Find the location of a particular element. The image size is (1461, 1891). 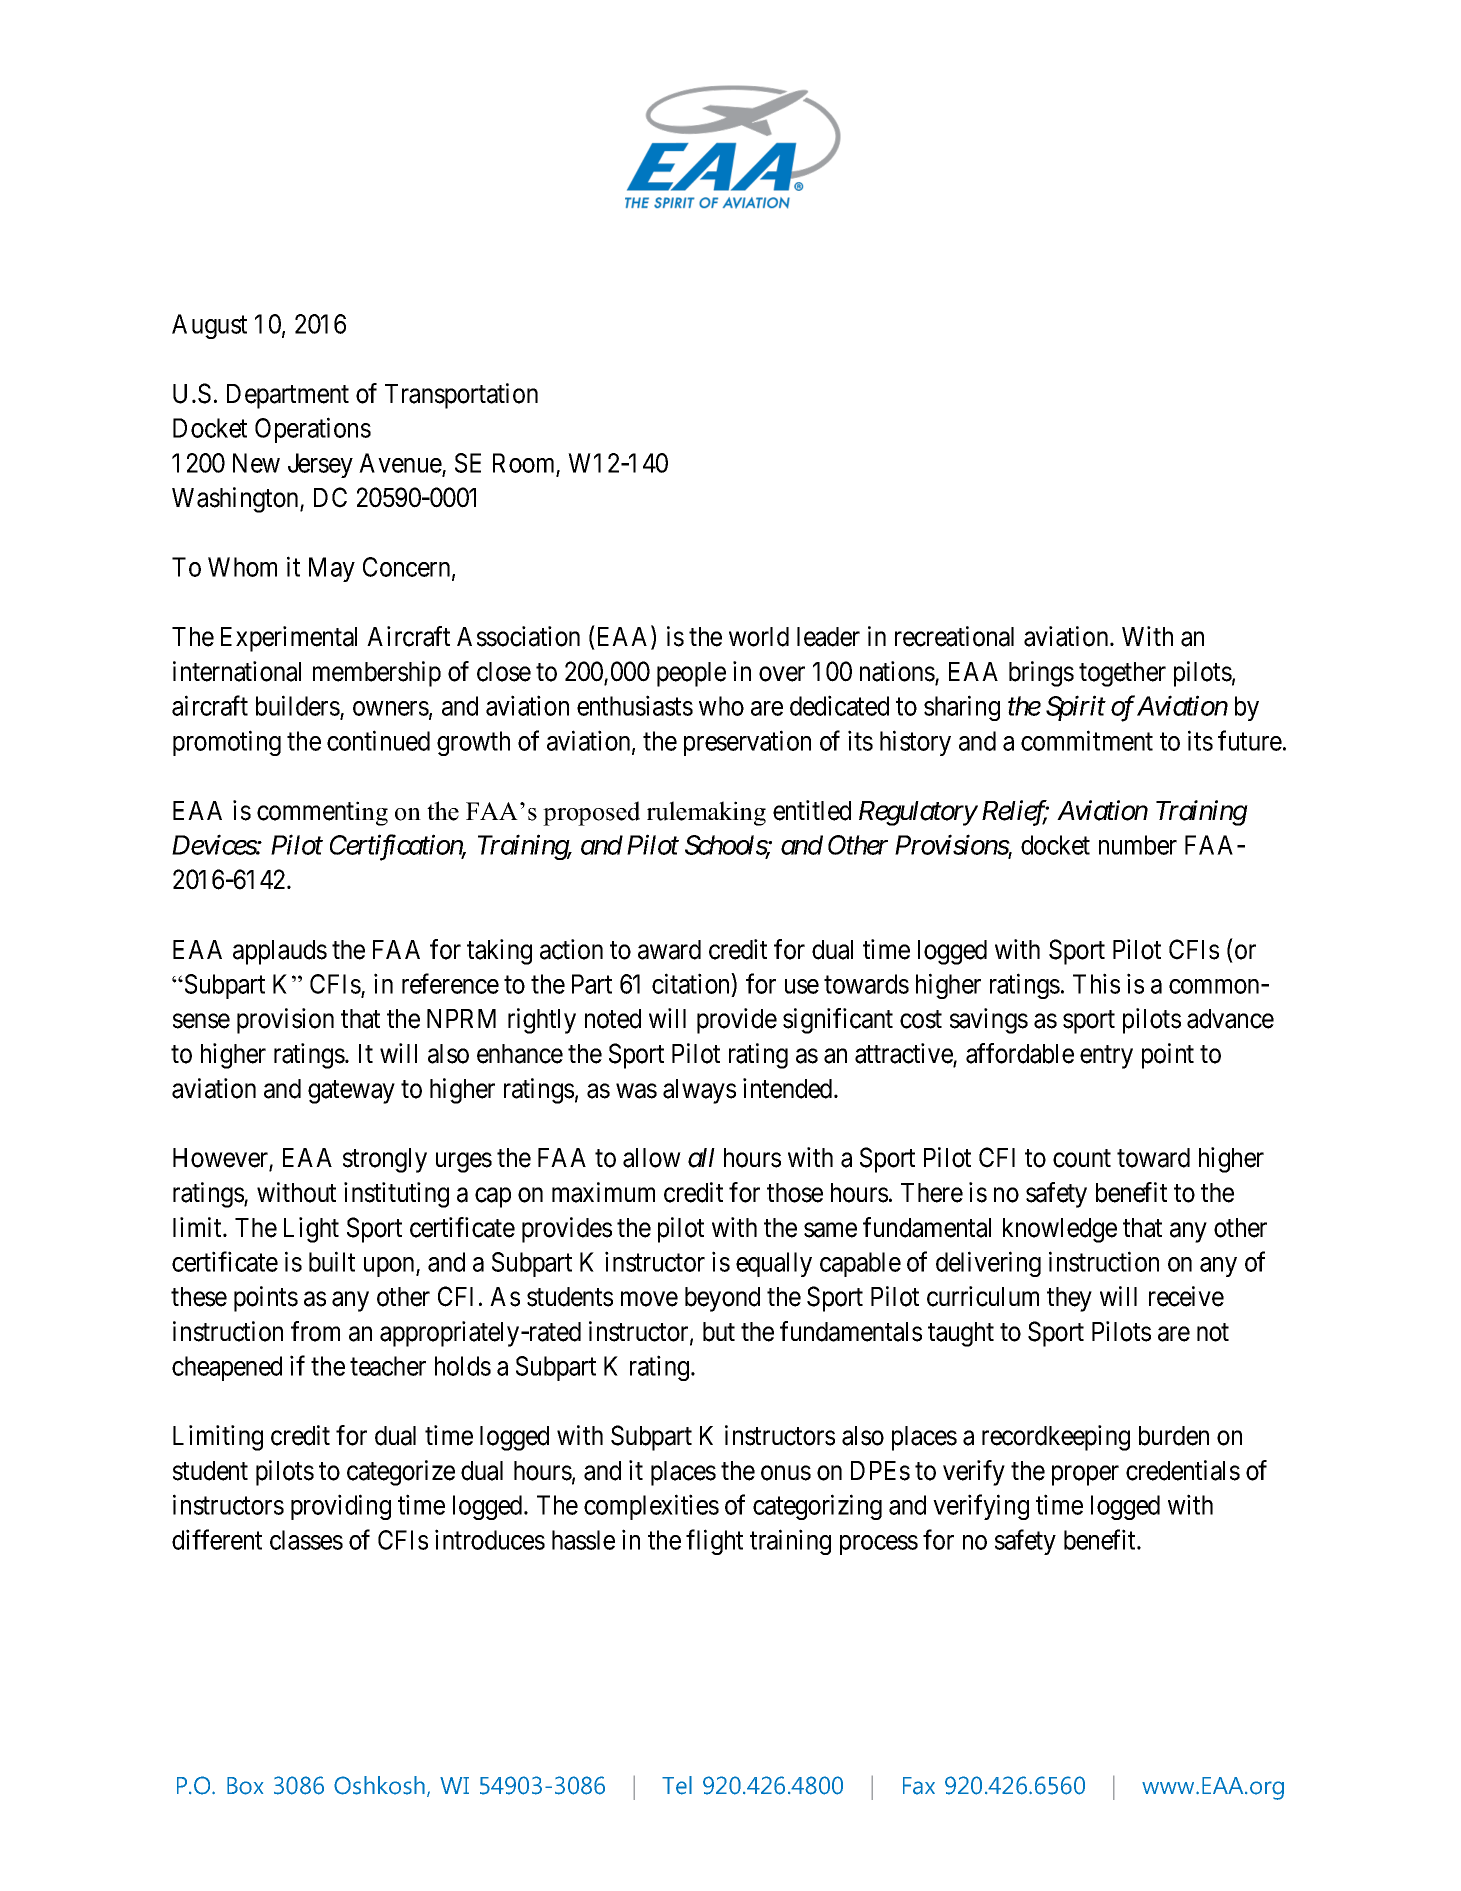

Avenue is located at coordinates (401, 464).
